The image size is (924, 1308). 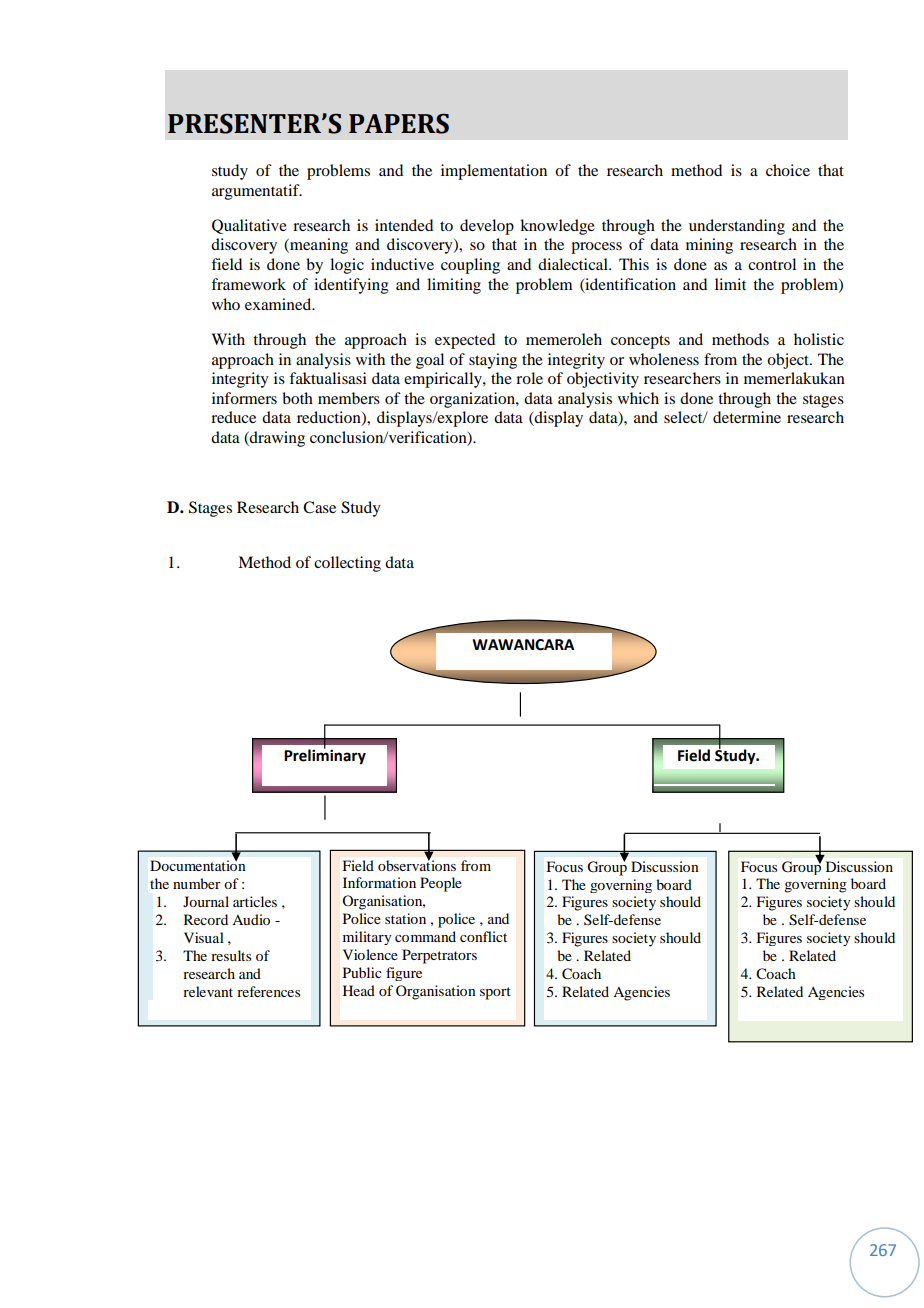 What do you see at coordinates (495, 993) in the document?
I see `sport` at bounding box center [495, 993].
